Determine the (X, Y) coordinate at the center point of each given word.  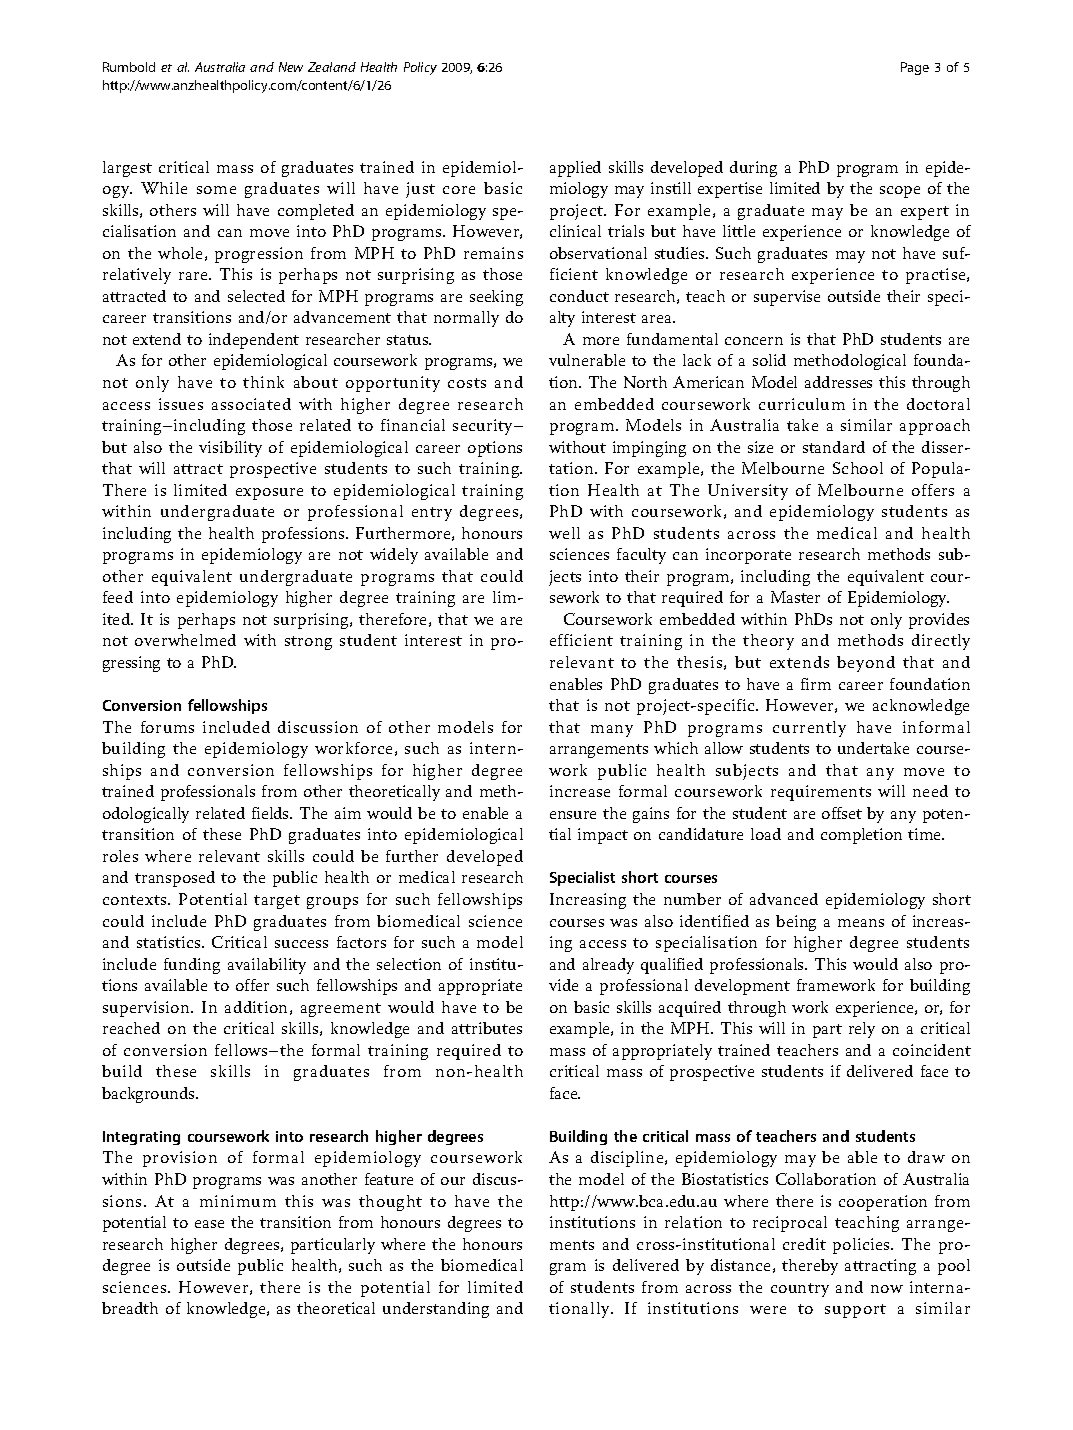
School (858, 468)
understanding (436, 1310)
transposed (175, 879)
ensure (573, 815)
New (291, 67)
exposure (269, 494)
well (564, 533)
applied (575, 169)
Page (915, 68)
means (861, 923)
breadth (130, 1308)
